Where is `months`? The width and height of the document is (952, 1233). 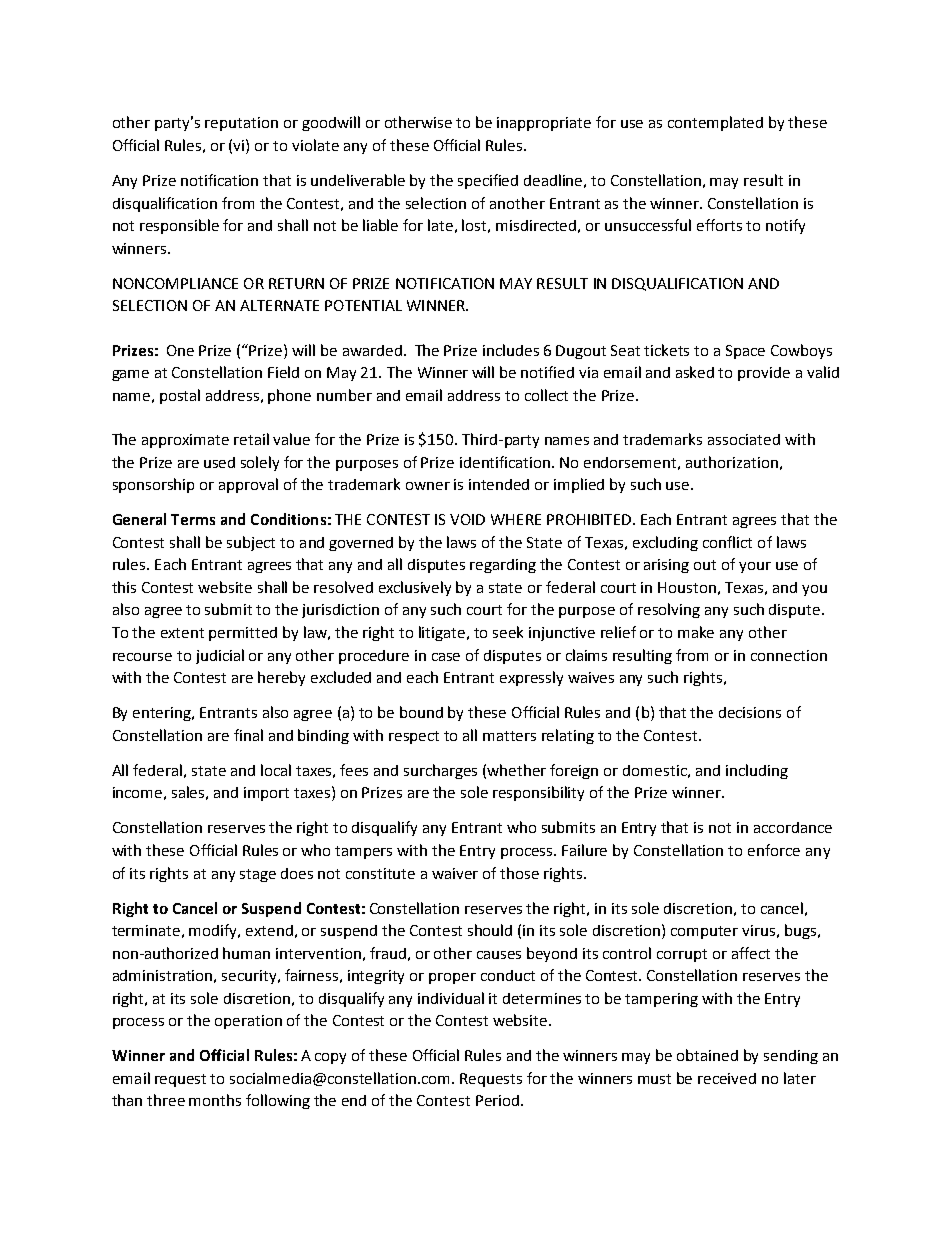
months is located at coordinates (215, 1100).
